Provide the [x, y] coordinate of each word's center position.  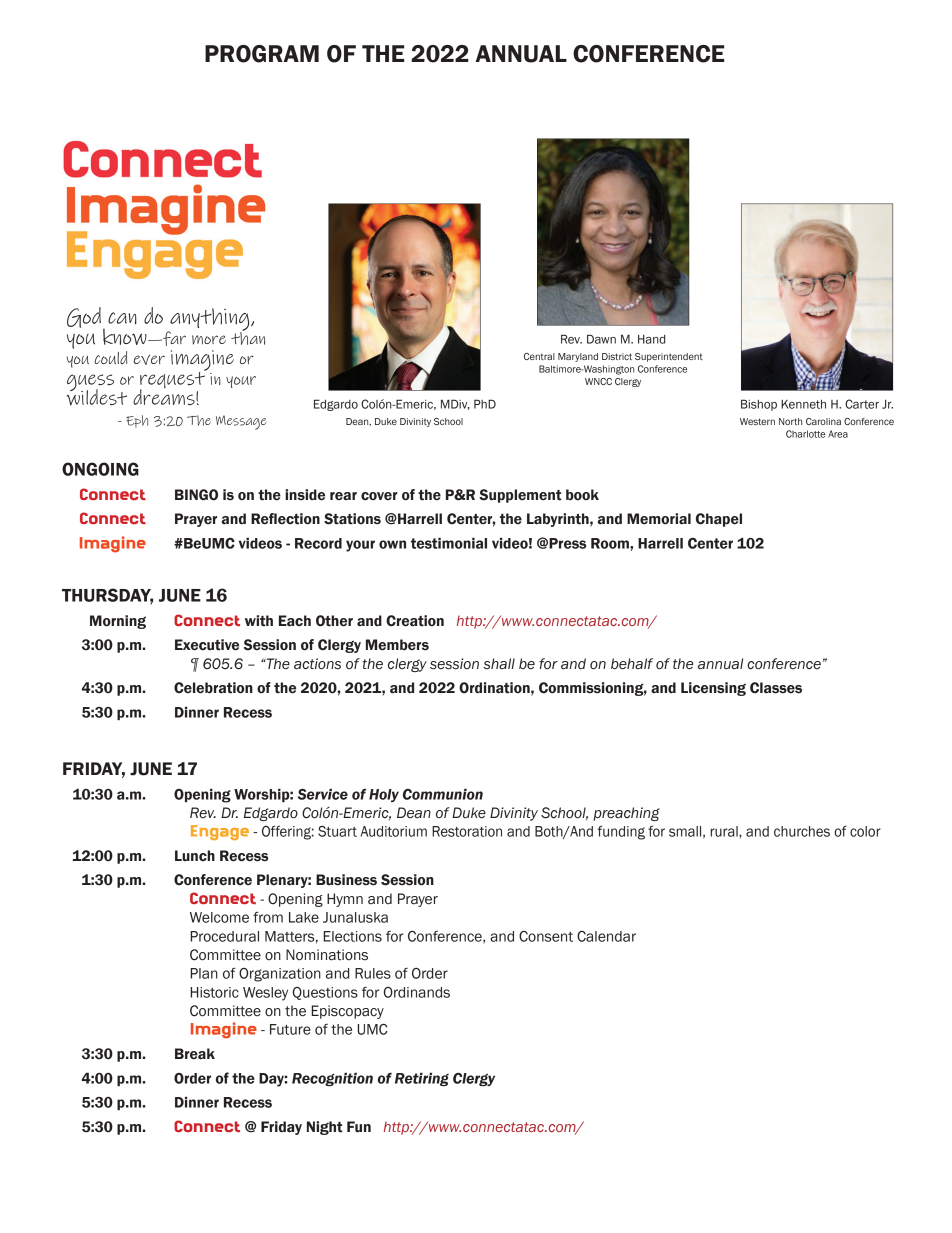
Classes [776, 688]
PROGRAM [262, 54]
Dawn [601, 339]
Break [195, 1054]
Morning [118, 622]
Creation [415, 621]
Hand [651, 339]
